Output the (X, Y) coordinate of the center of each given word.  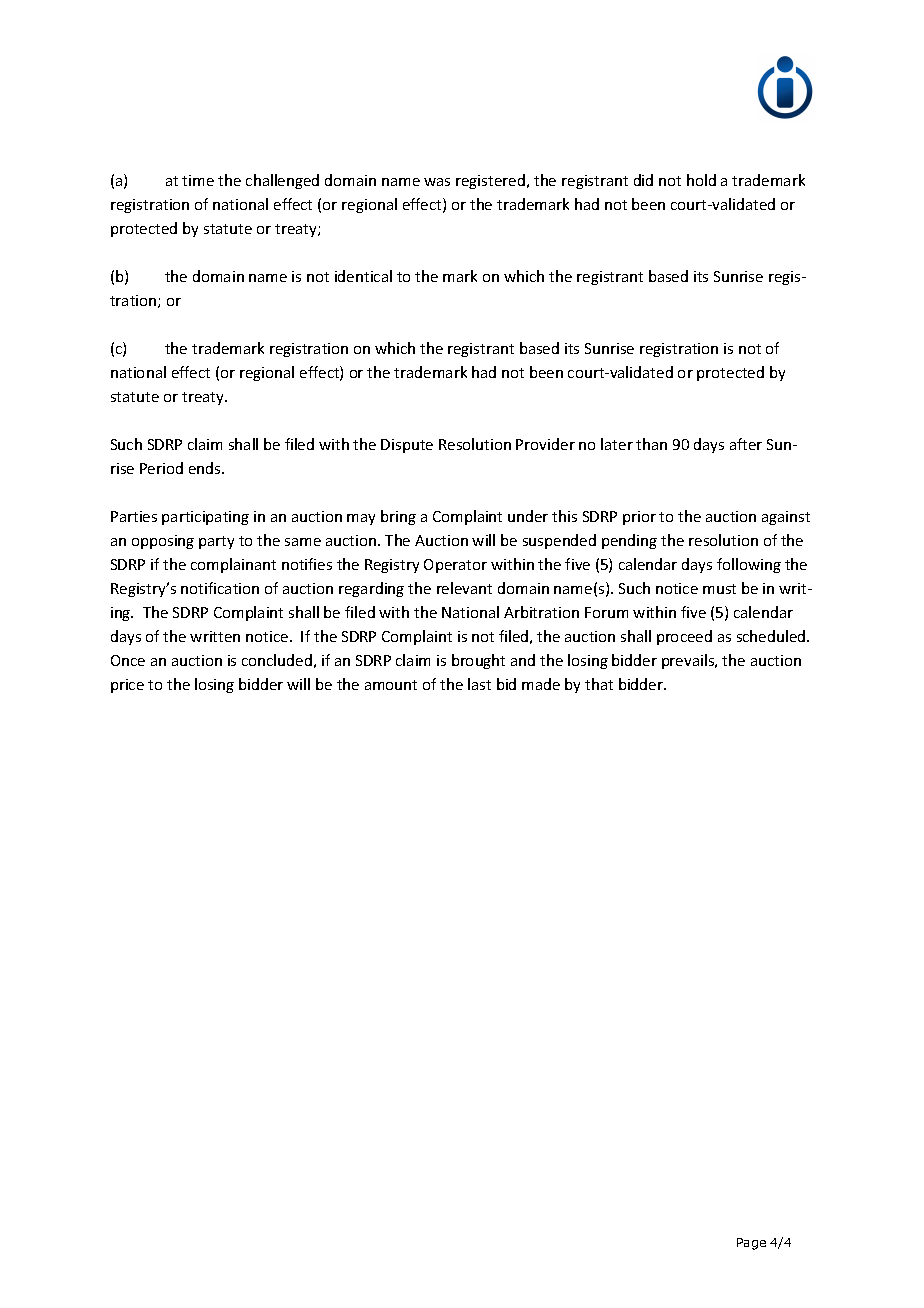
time (198, 180)
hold (701, 180)
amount (391, 685)
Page (751, 1244)
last (479, 684)
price (127, 686)
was (437, 182)
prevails (689, 661)
